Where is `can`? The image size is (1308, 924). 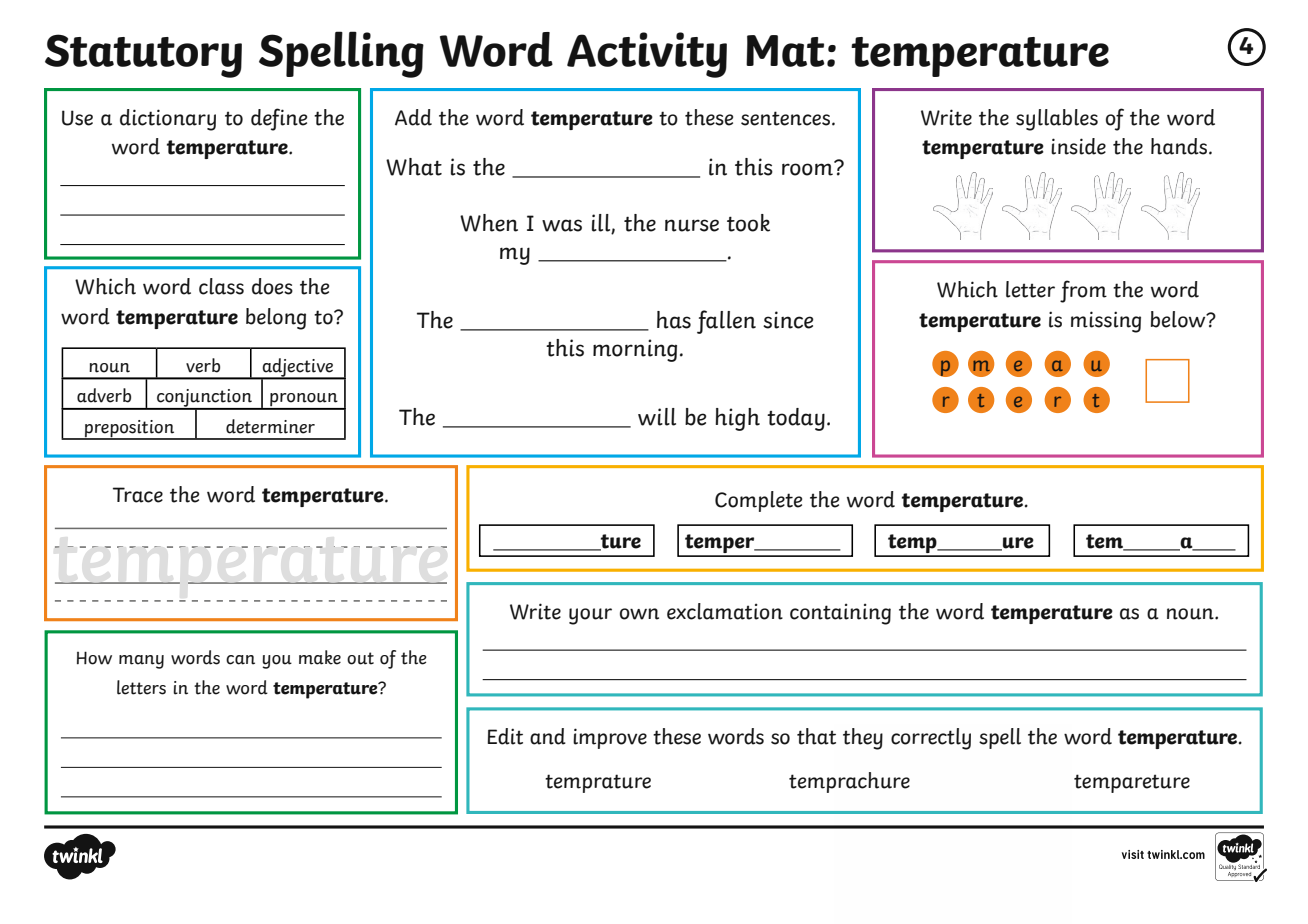
can is located at coordinates (240, 660).
